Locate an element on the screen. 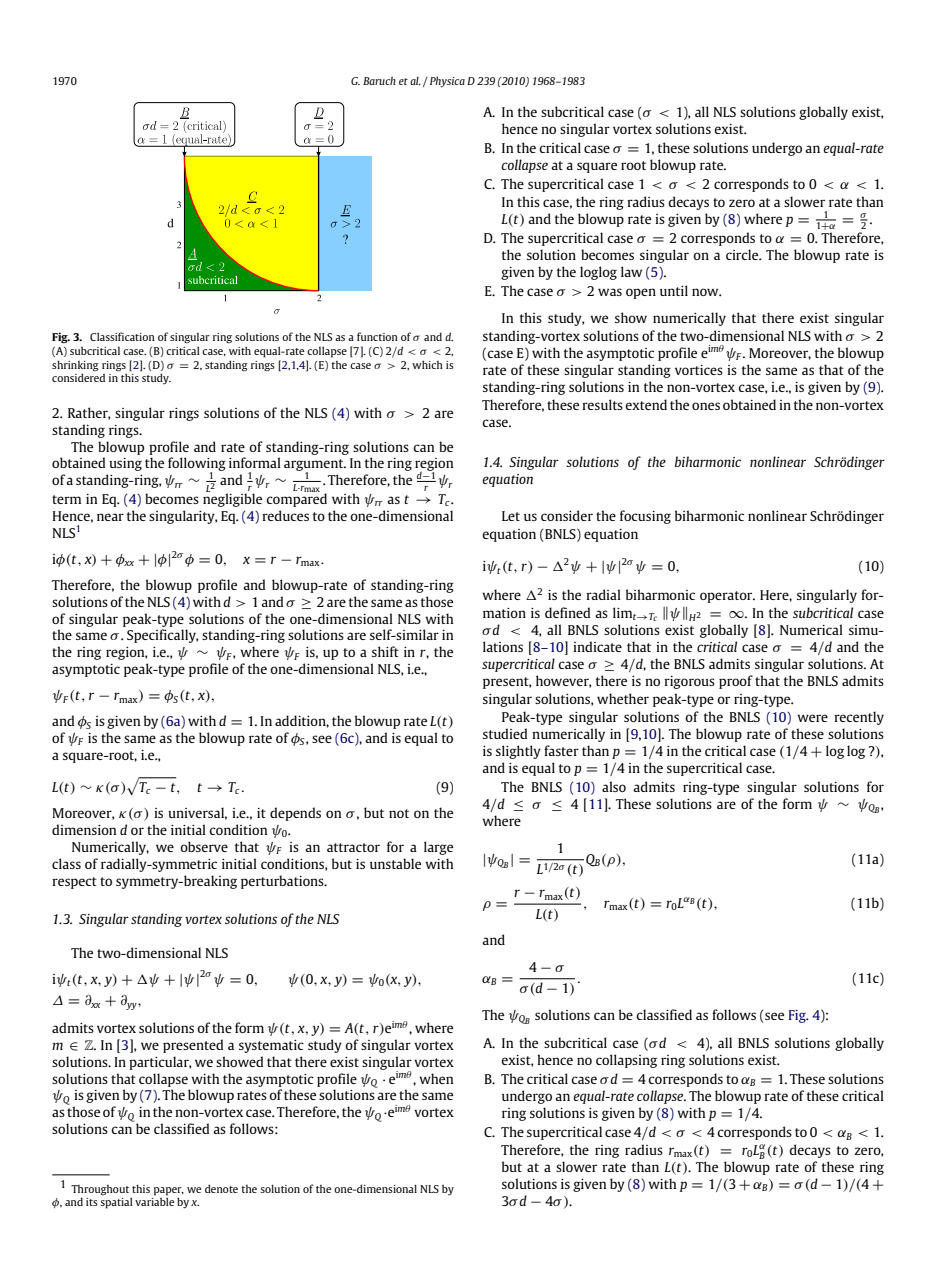 The width and height of the screenshot is (952, 1271). proof is located at coordinates (736, 682).
